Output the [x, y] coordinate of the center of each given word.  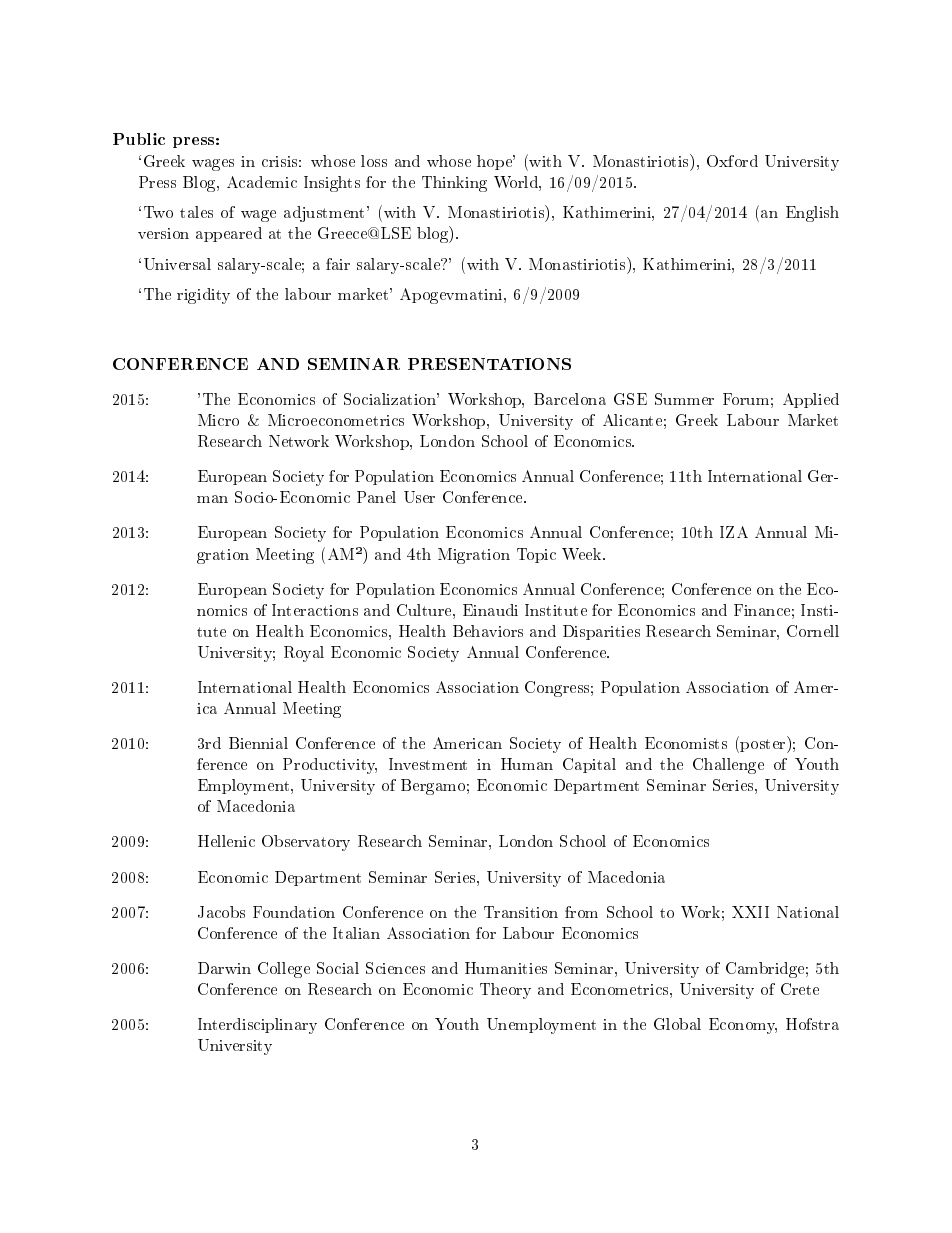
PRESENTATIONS [489, 364]
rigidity [203, 296]
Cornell [813, 631]
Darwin [224, 968]
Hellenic [226, 841]
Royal [304, 654]
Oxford [732, 161]
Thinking [454, 184]
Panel [376, 497]
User [419, 497]
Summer [684, 399]
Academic [262, 182]
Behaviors [488, 631]
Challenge [728, 766]
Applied [811, 400]
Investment [428, 764]
